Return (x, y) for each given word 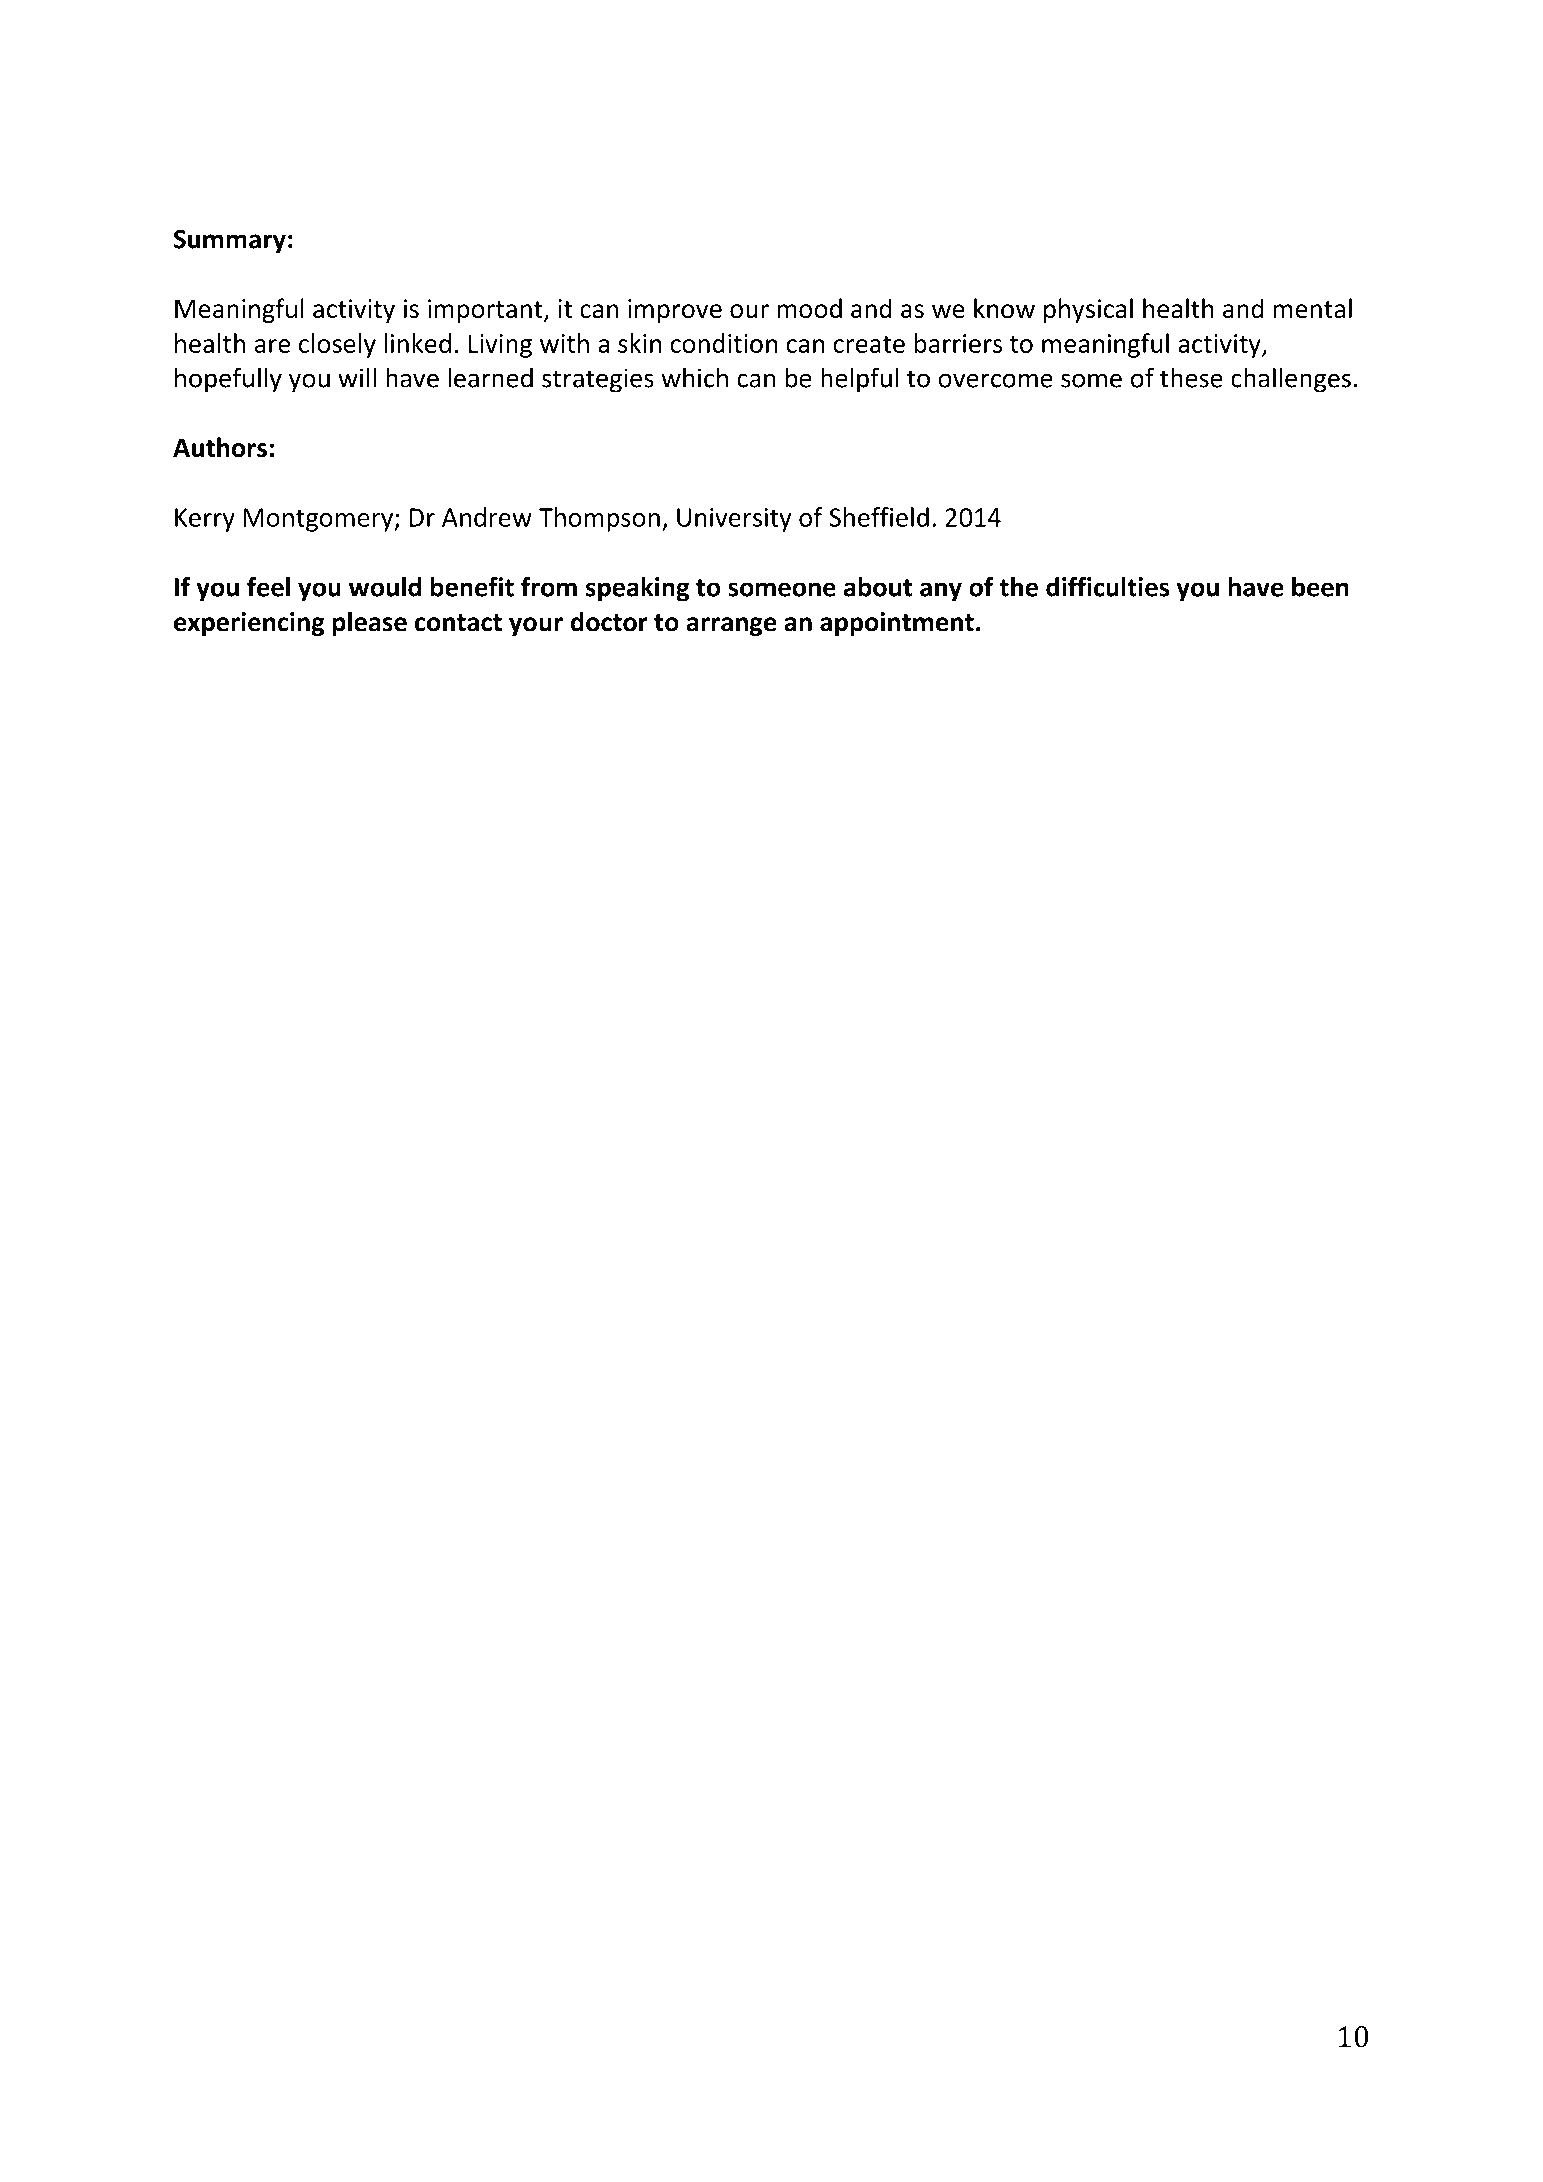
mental (1312, 308)
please (370, 623)
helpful (859, 380)
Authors (220, 447)
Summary (230, 242)
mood (809, 308)
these (1191, 377)
